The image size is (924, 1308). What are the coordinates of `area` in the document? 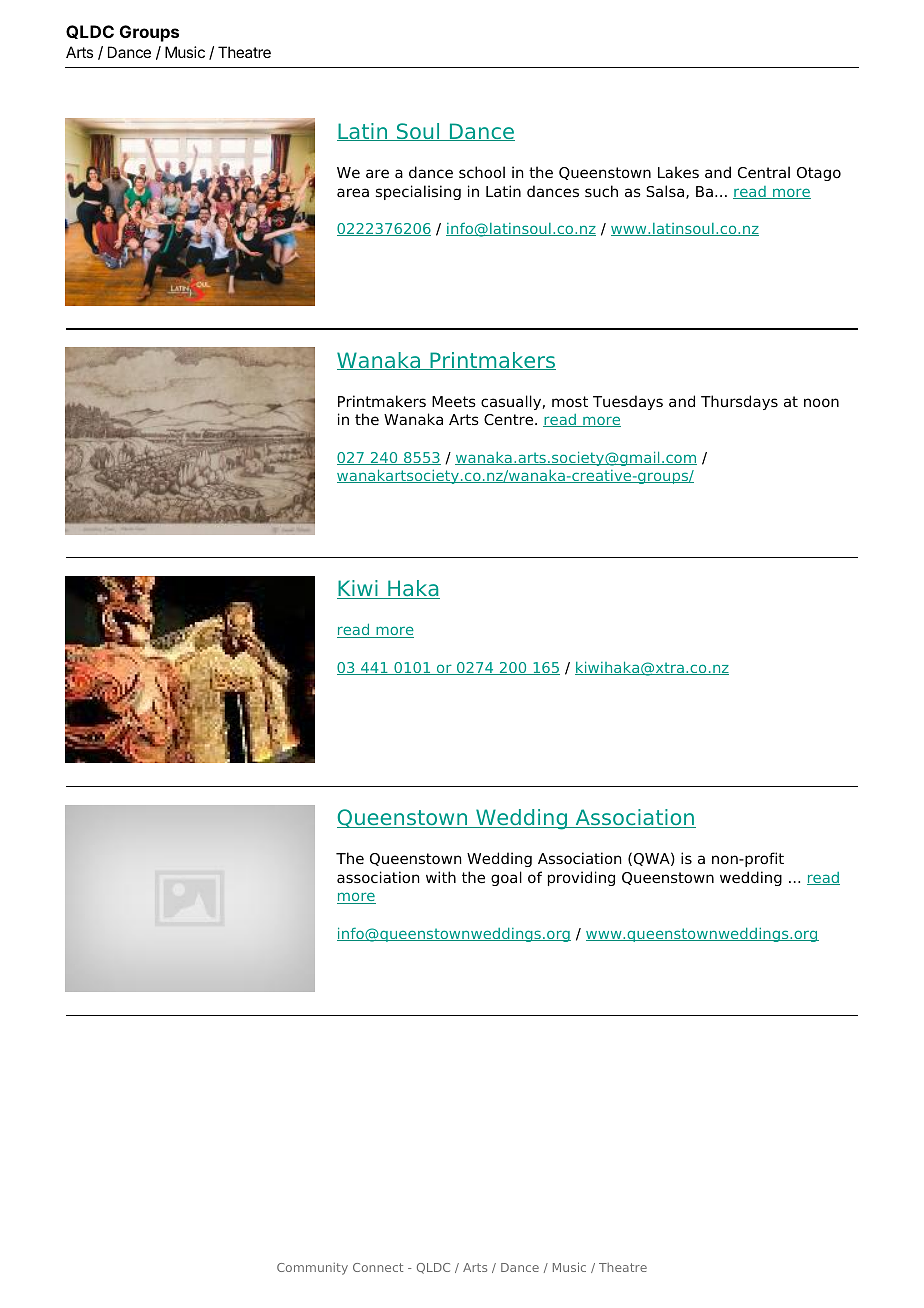 It's located at (353, 193).
